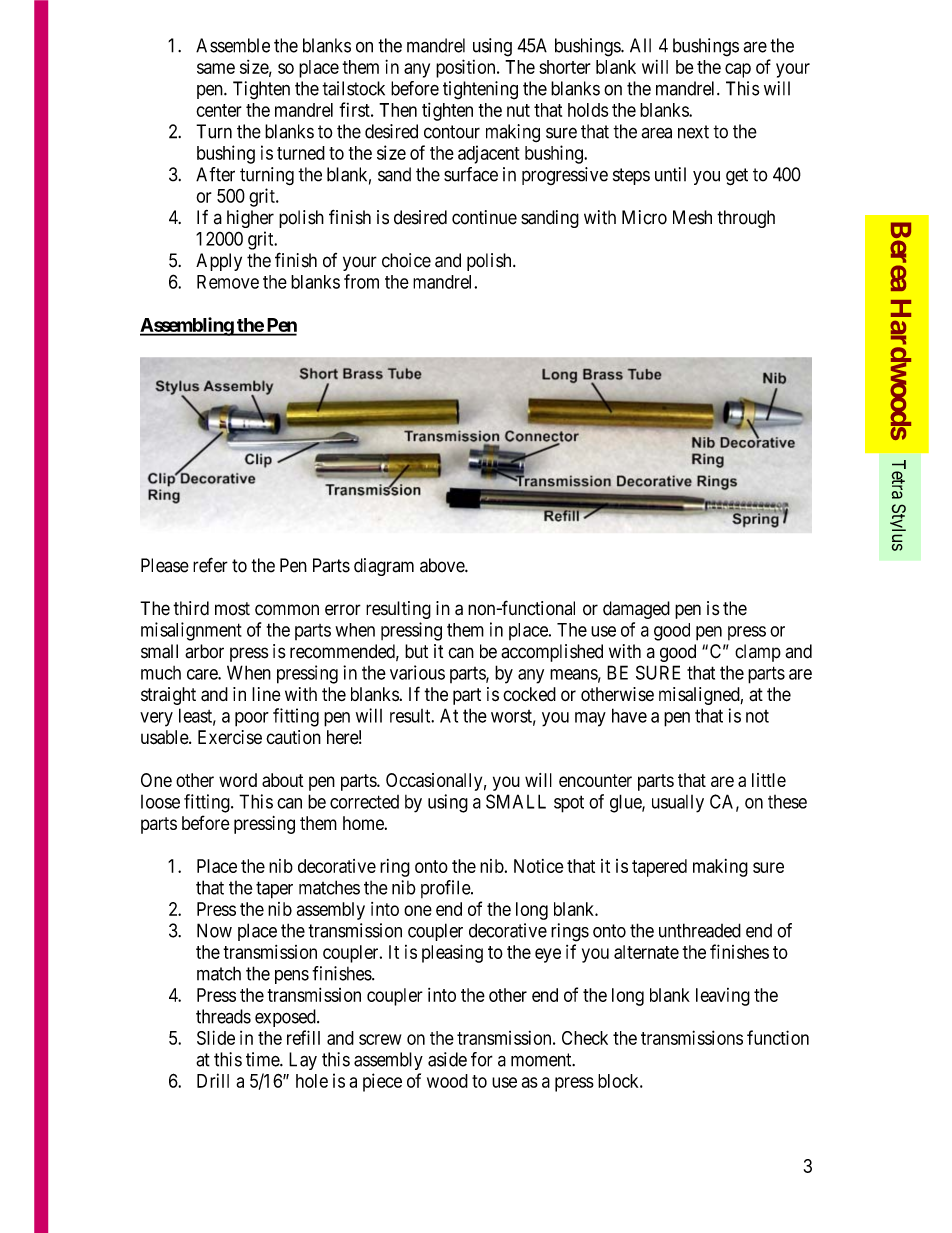 This image has height=1233, width=952. I want to click on refer, so click(210, 565).
